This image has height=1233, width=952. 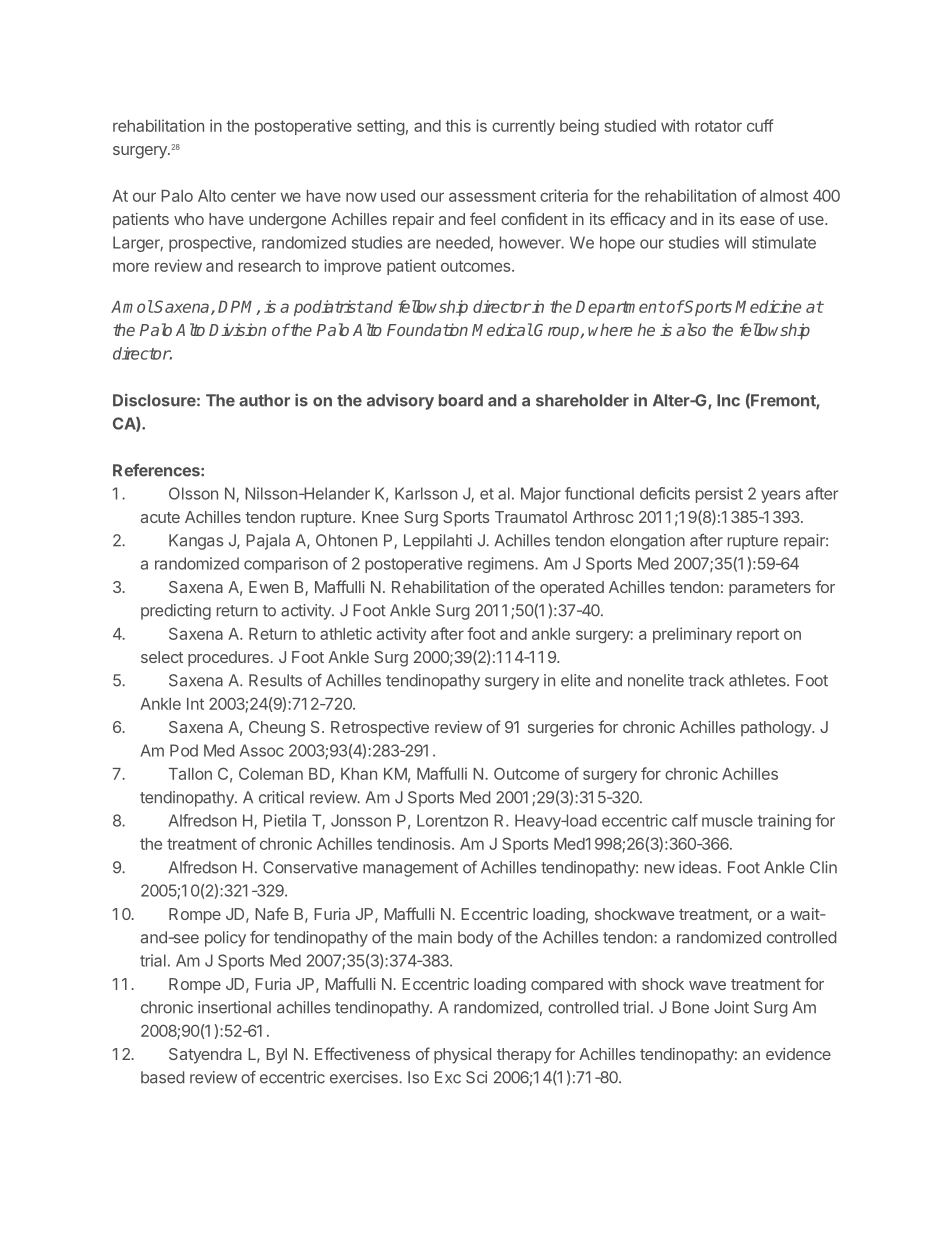 I want to click on parameters, so click(x=770, y=589).
